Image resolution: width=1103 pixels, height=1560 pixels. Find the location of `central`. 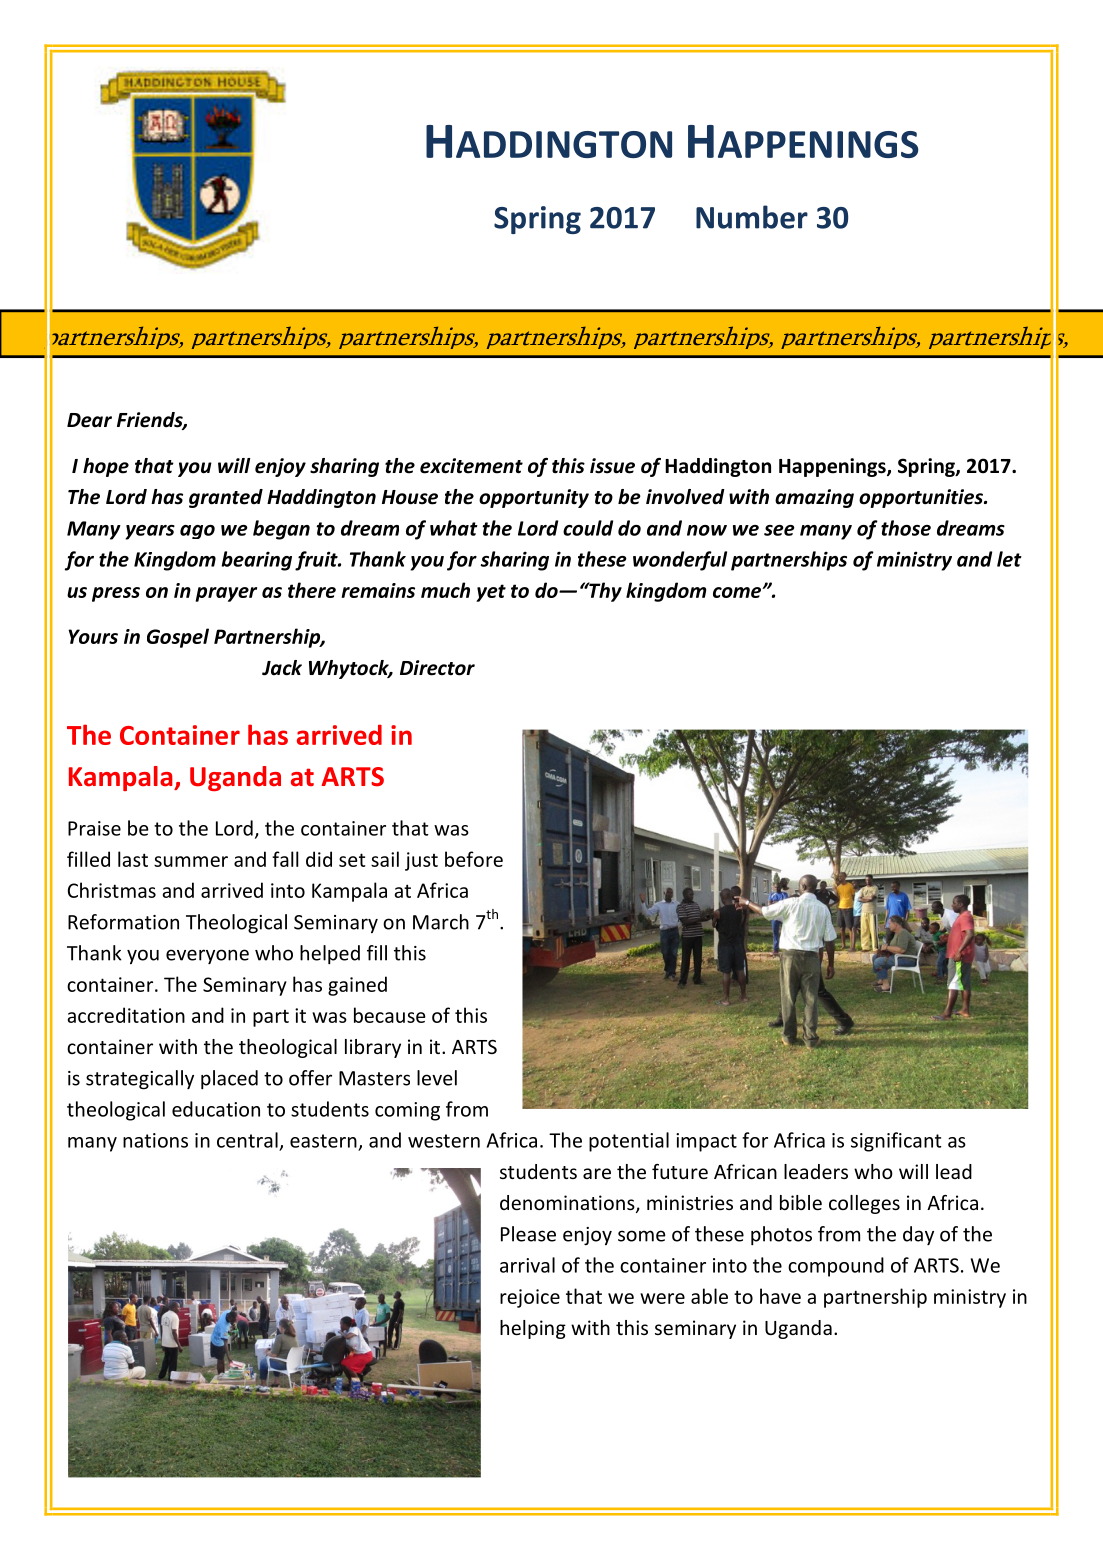

central is located at coordinates (247, 1140).
